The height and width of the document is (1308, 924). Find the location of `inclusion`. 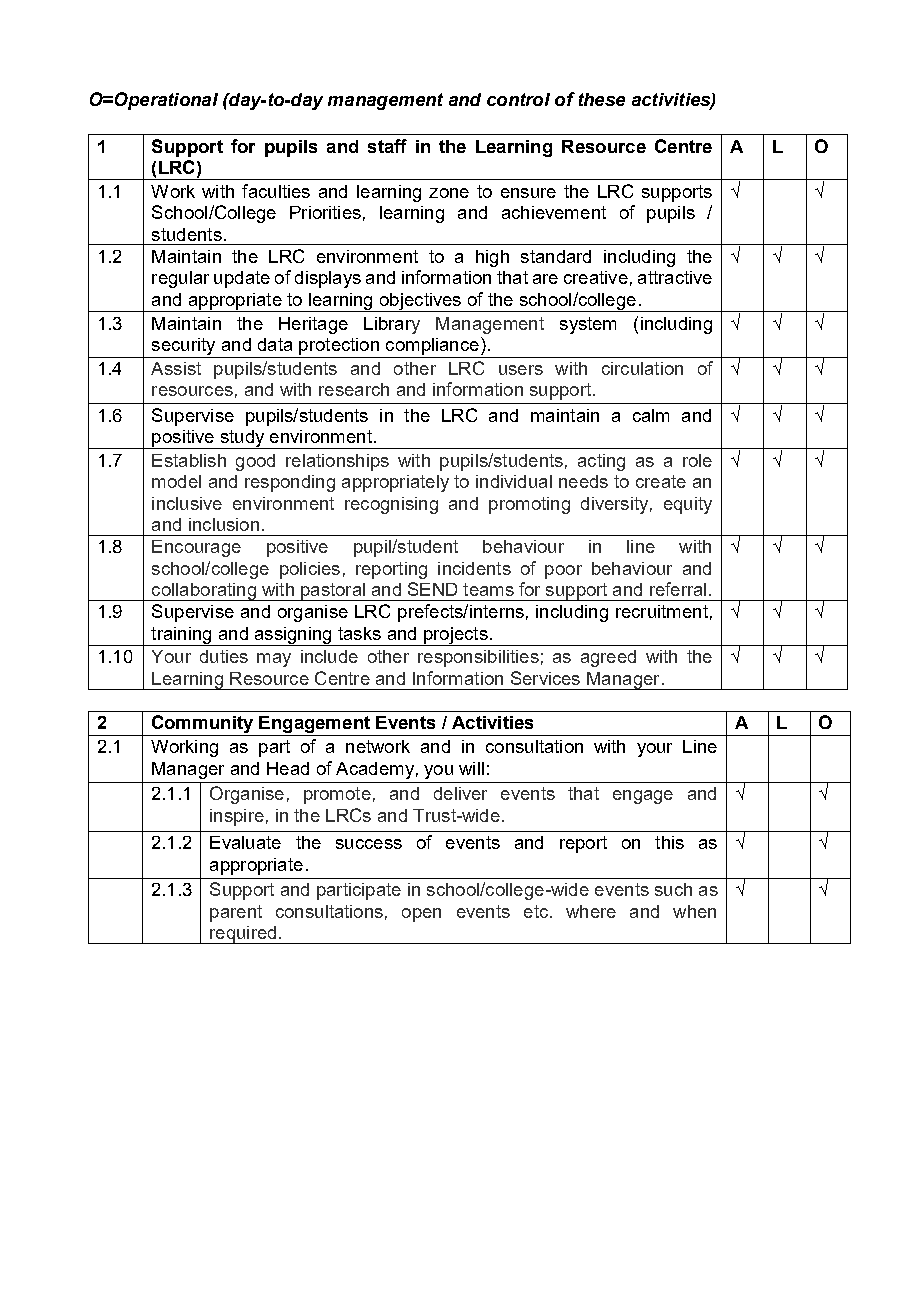

inclusion is located at coordinates (224, 524).
